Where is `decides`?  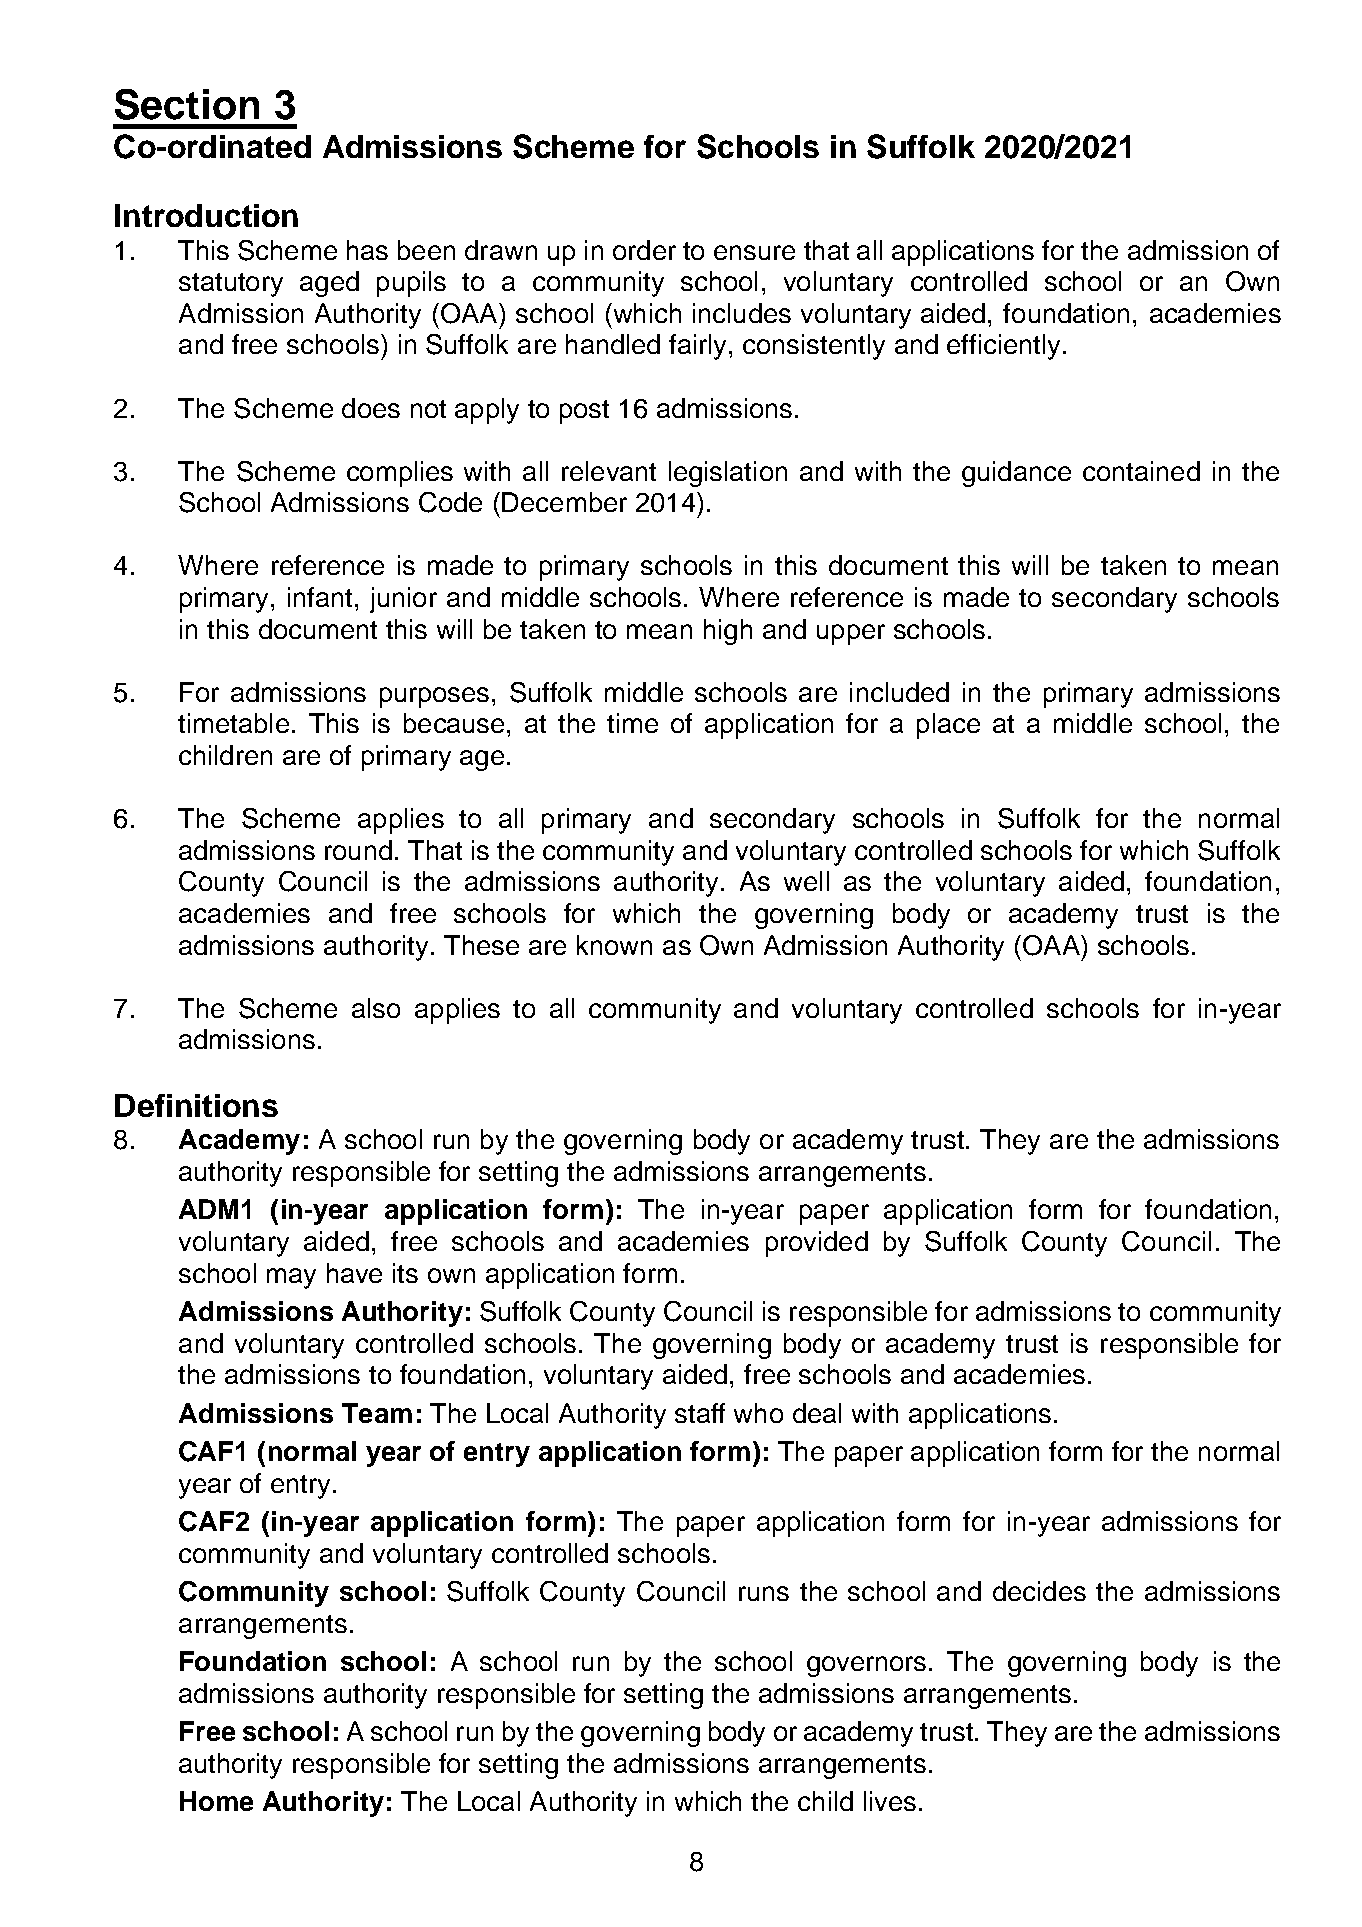 decides is located at coordinates (1039, 1591).
